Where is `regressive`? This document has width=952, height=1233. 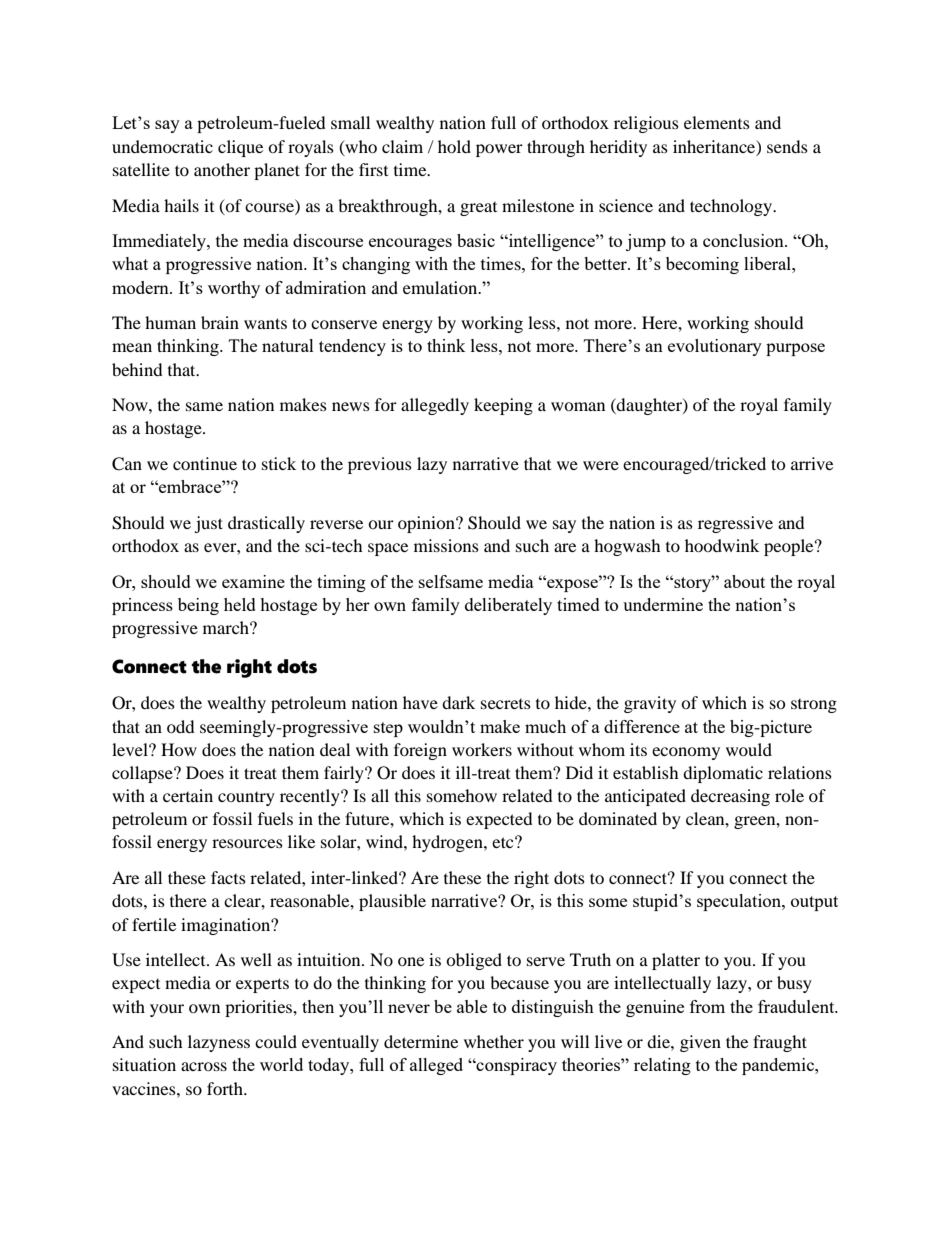 regressive is located at coordinates (735, 524).
